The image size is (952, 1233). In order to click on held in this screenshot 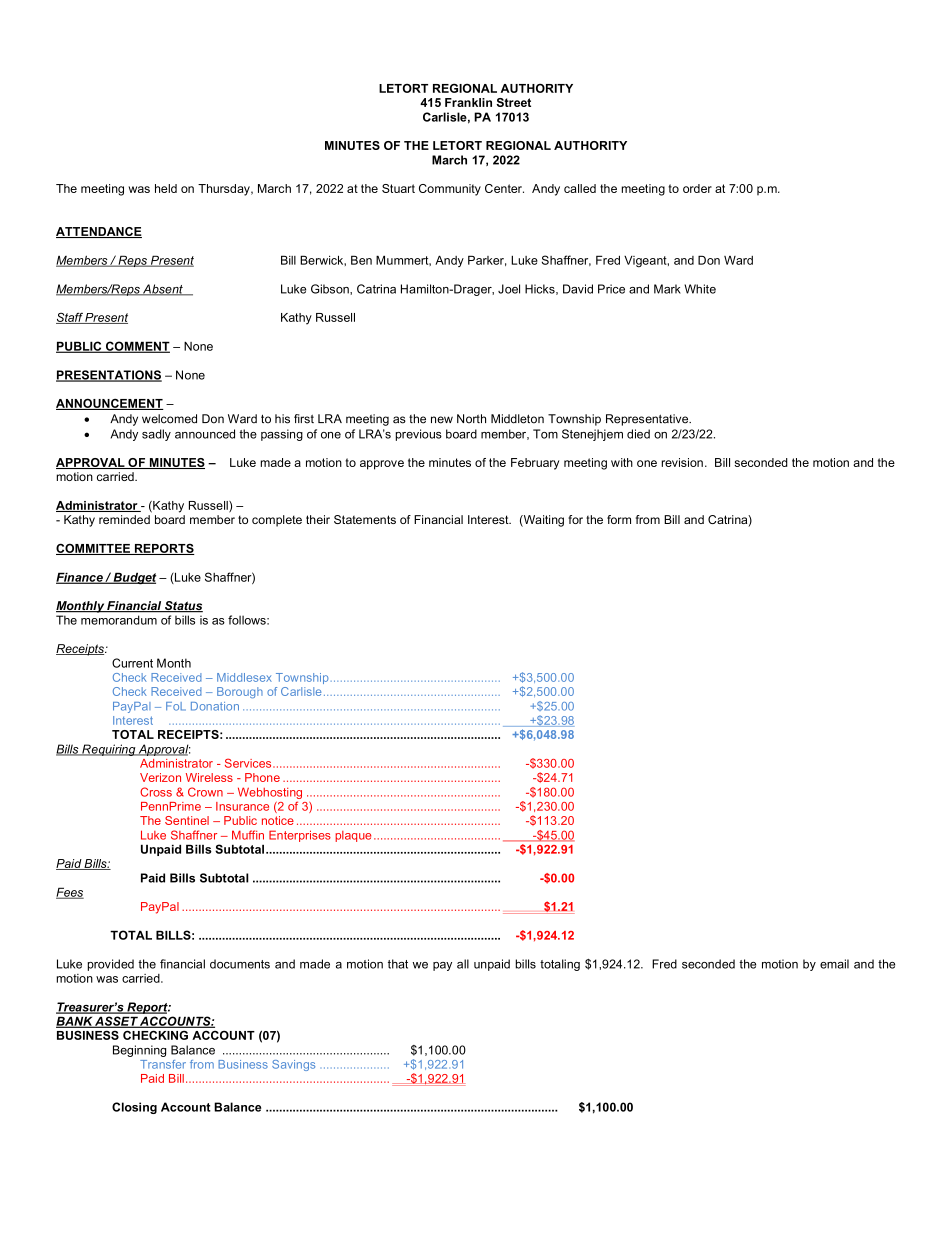, I will do `click(166, 188)`.
